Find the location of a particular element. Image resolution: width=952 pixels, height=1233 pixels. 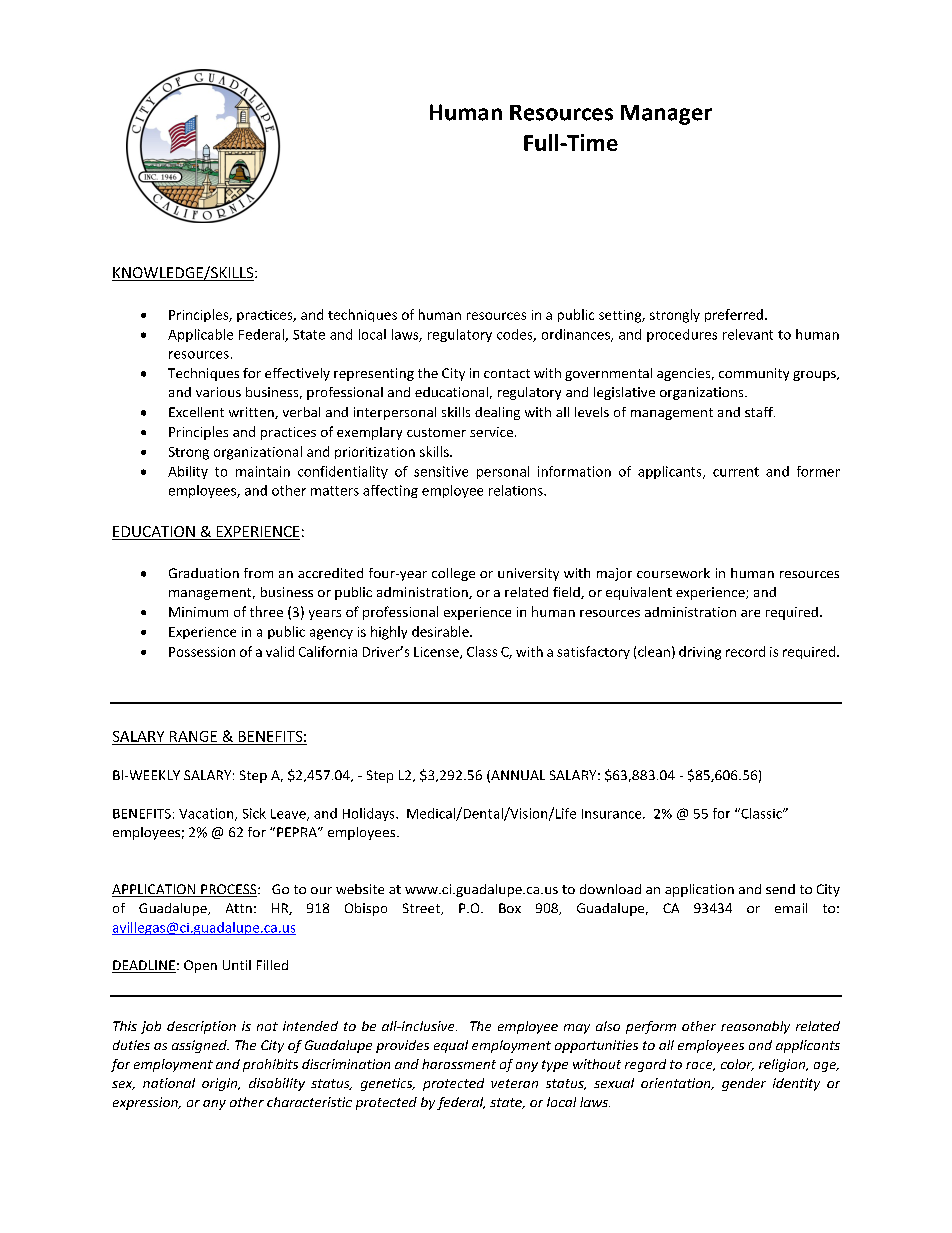

preferred is located at coordinates (734, 315).
